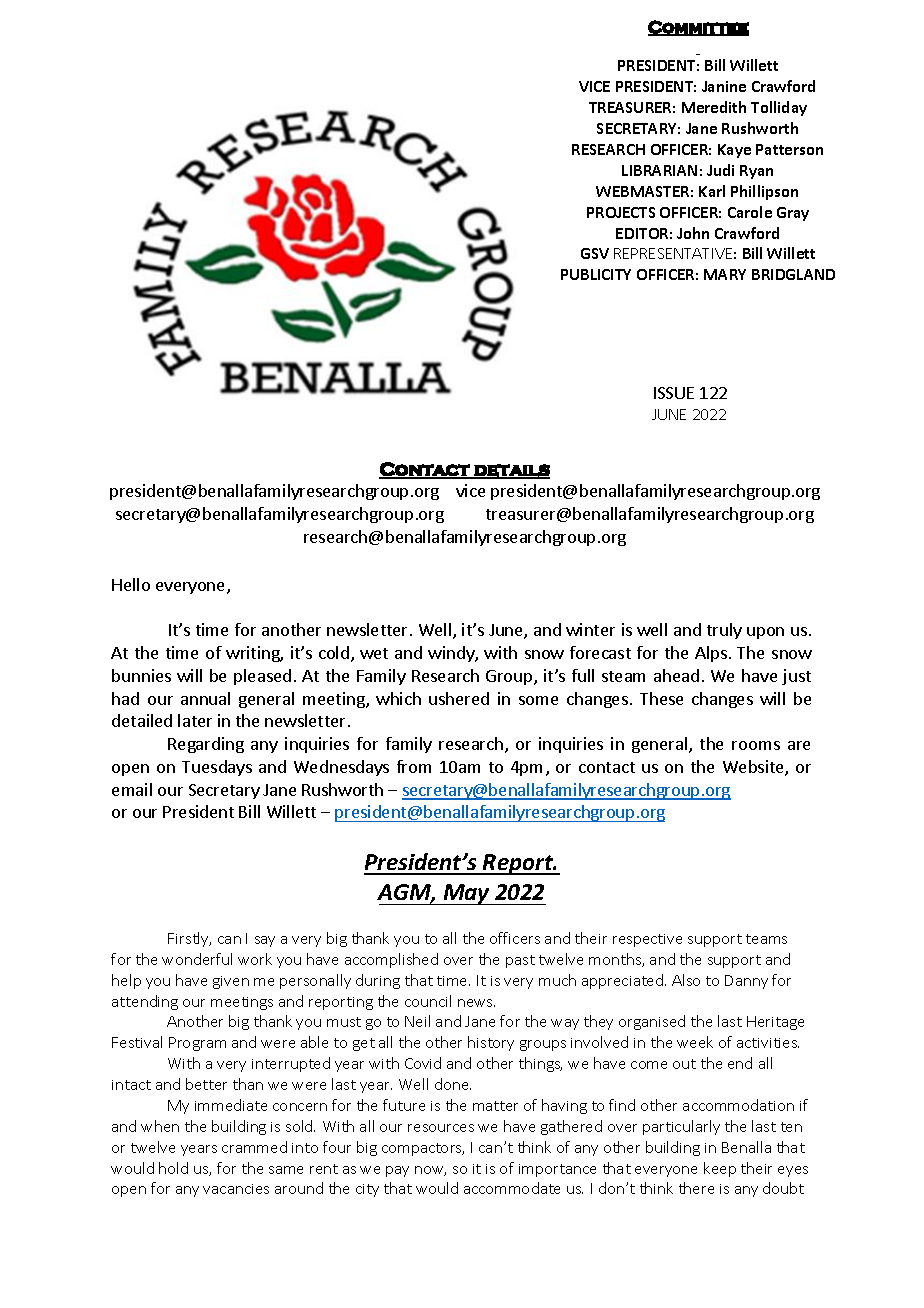 Image resolution: width=924 pixels, height=1308 pixels. I want to click on PROJECTS, so click(621, 212).
